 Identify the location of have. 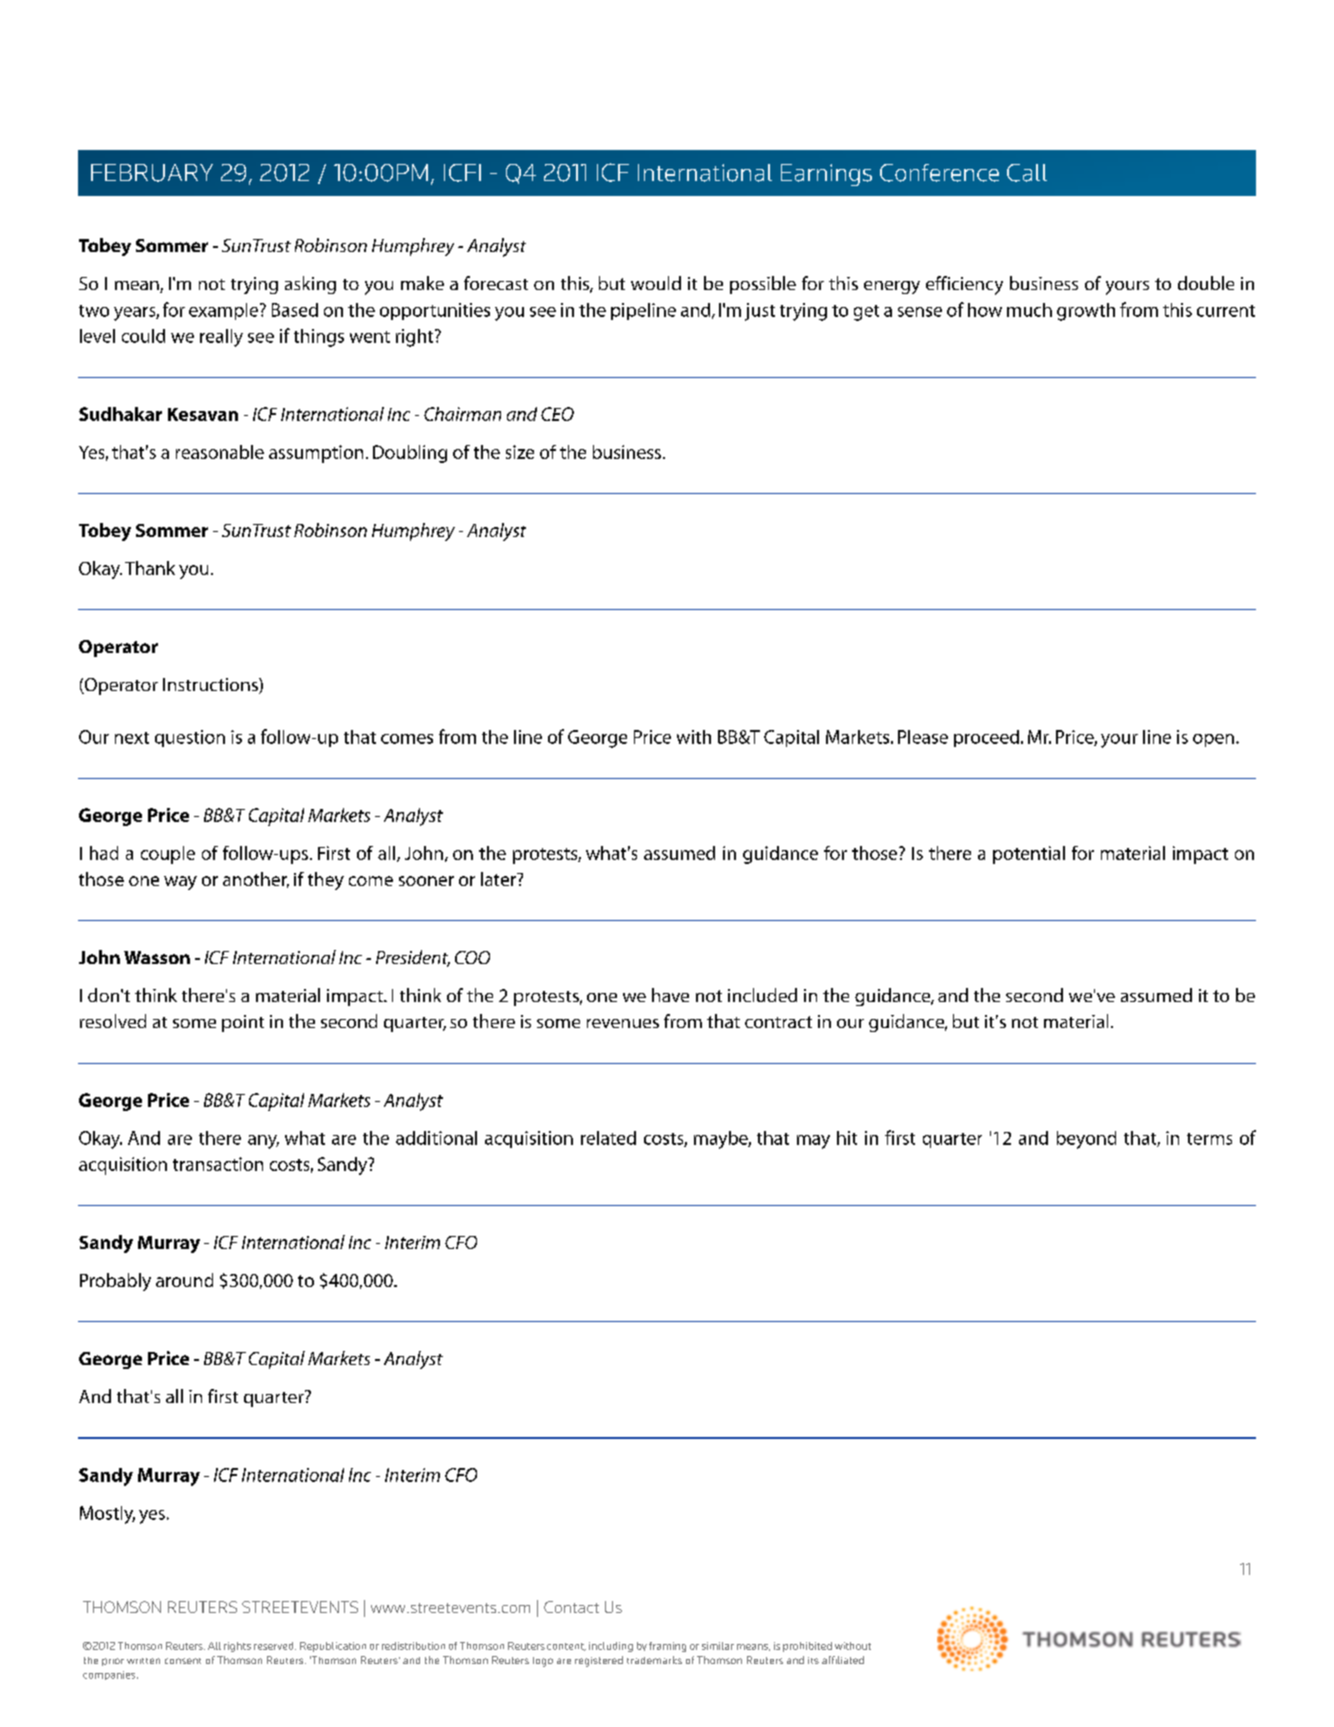
(670, 995).
